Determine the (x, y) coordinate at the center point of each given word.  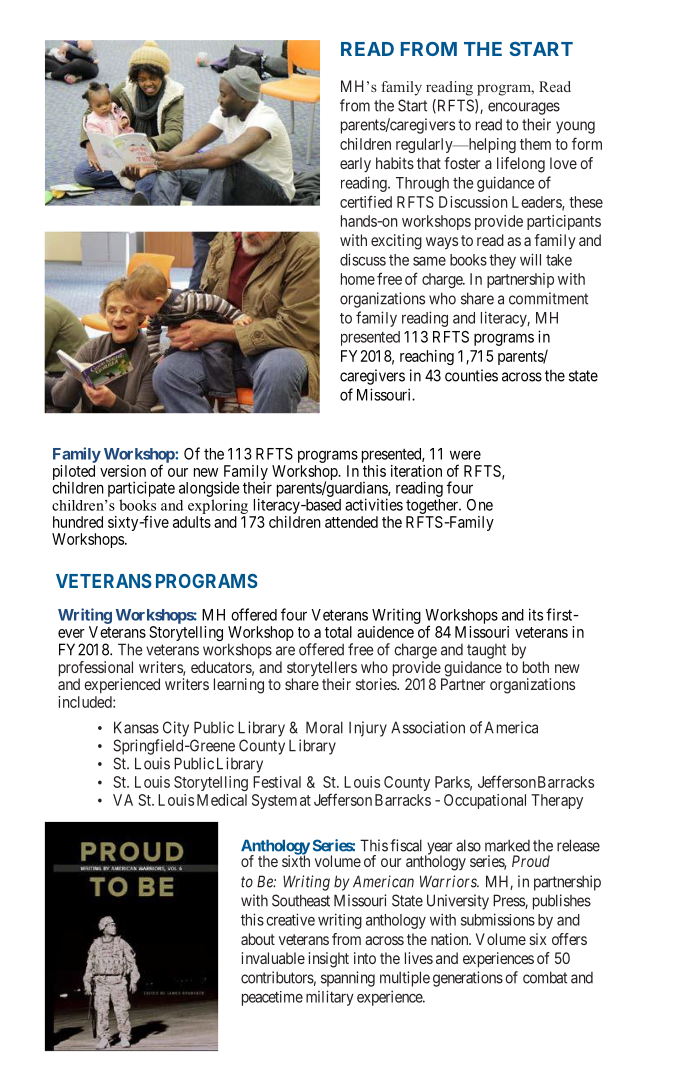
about (258, 939)
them (535, 144)
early (355, 165)
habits (395, 163)
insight (329, 960)
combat (545, 977)
